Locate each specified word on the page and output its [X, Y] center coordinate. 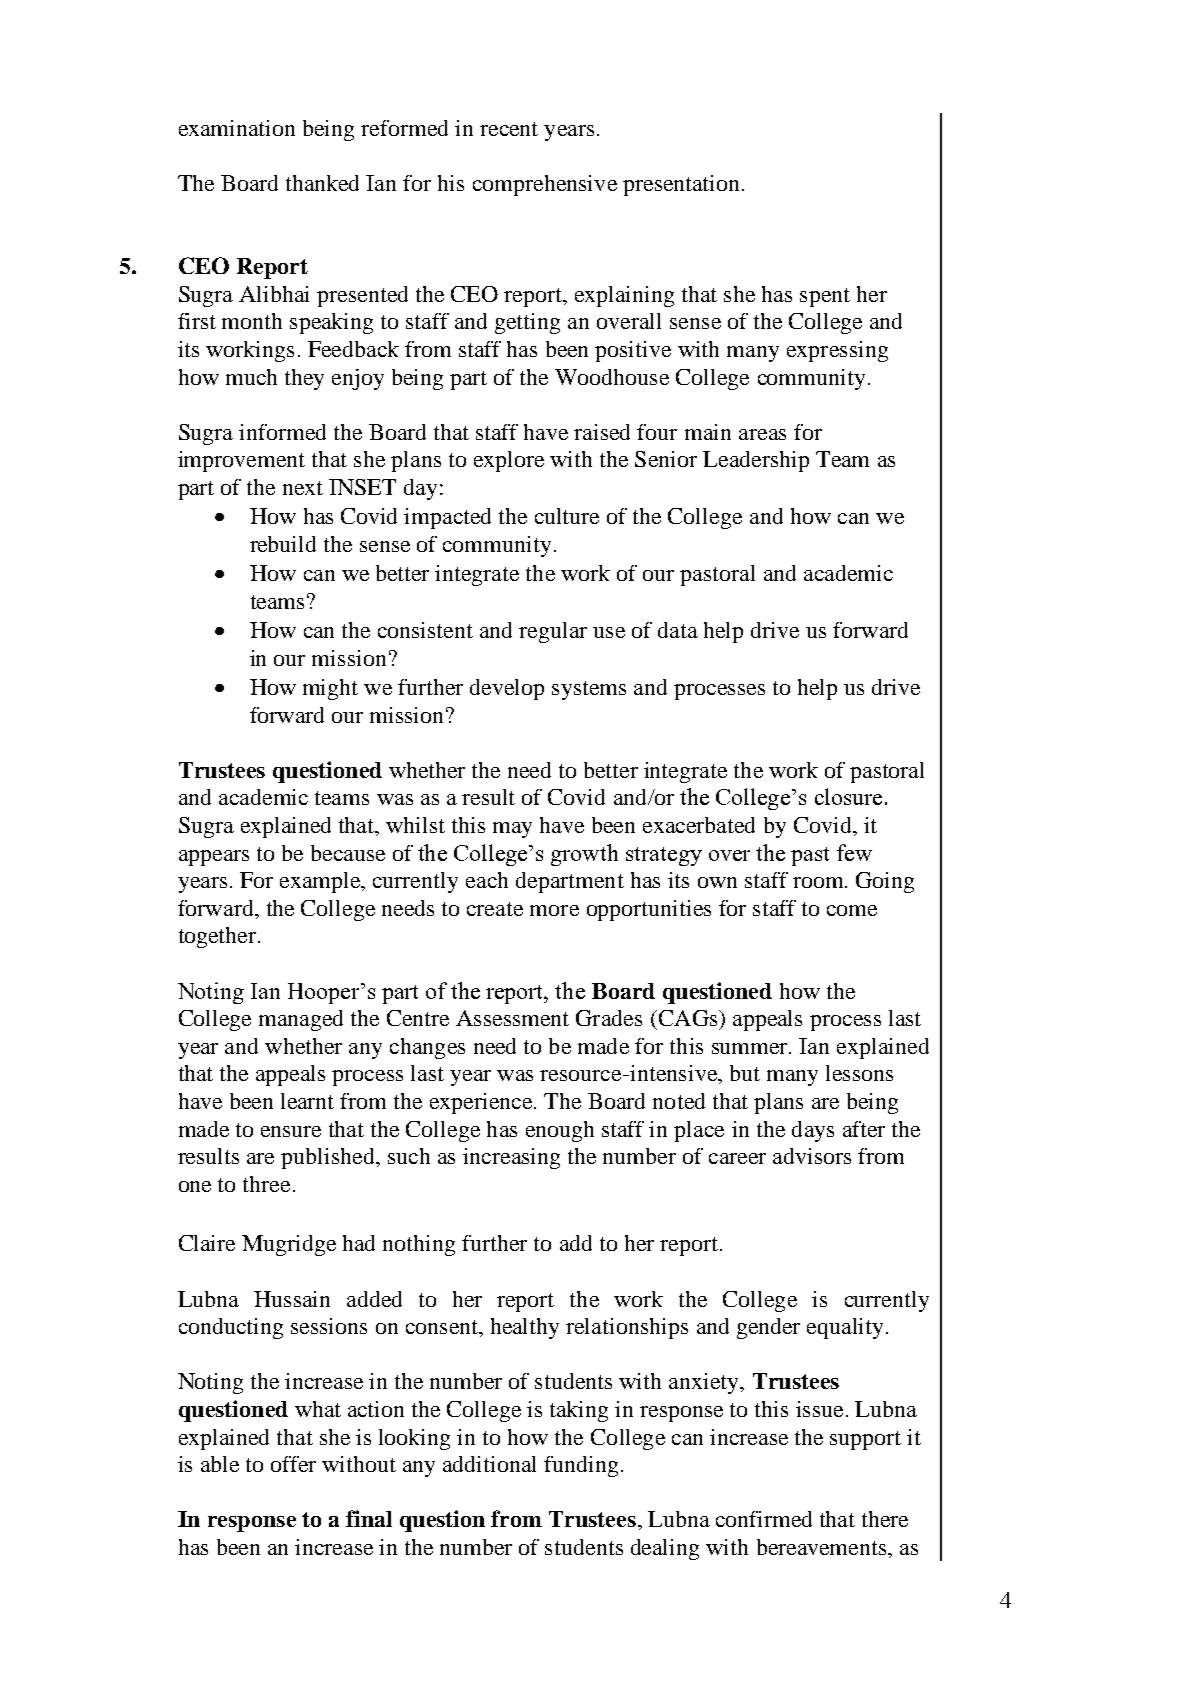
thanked [322, 183]
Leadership [756, 461]
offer [293, 1464]
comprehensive [545, 185]
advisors [812, 1156]
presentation [681, 185]
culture [567, 516]
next [303, 488]
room [819, 882]
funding [581, 1466]
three [266, 1184]
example [321, 882]
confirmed [764, 1519]
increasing [511, 1158]
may [512, 830]
